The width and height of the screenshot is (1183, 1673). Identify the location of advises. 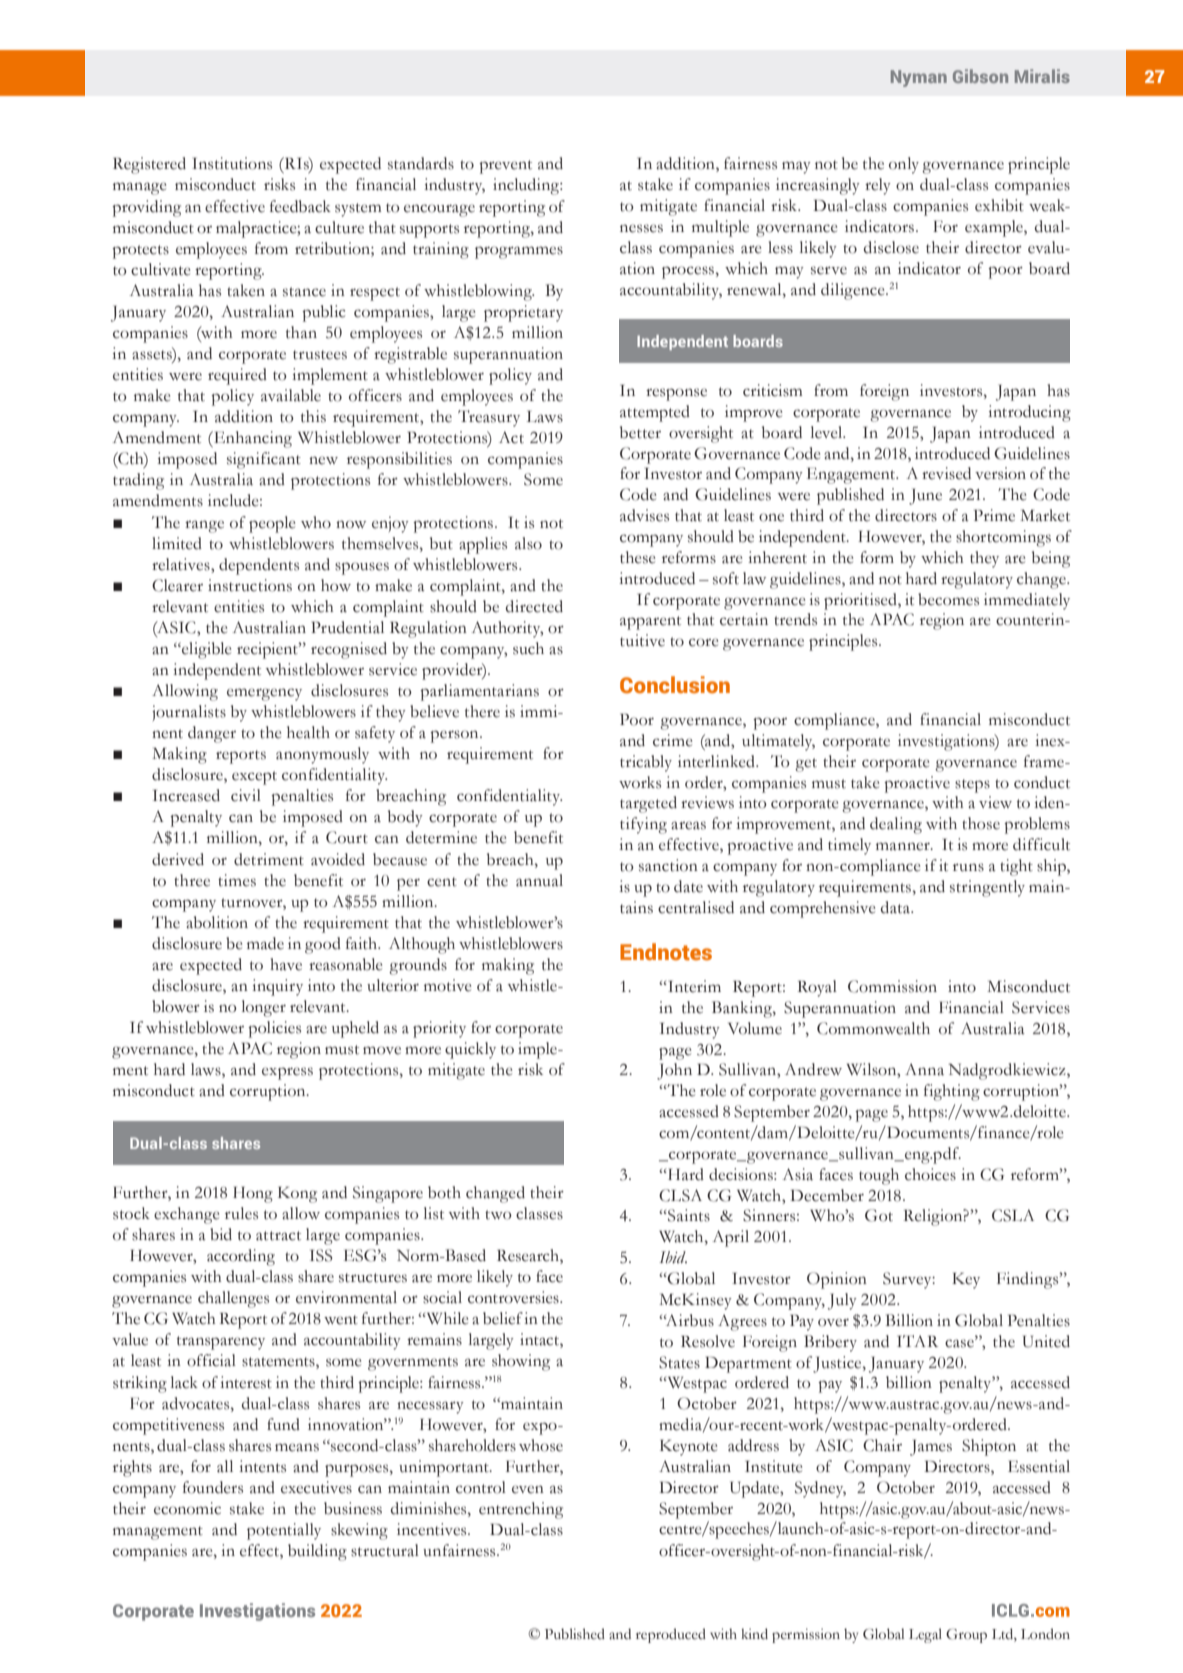
(644, 515).
